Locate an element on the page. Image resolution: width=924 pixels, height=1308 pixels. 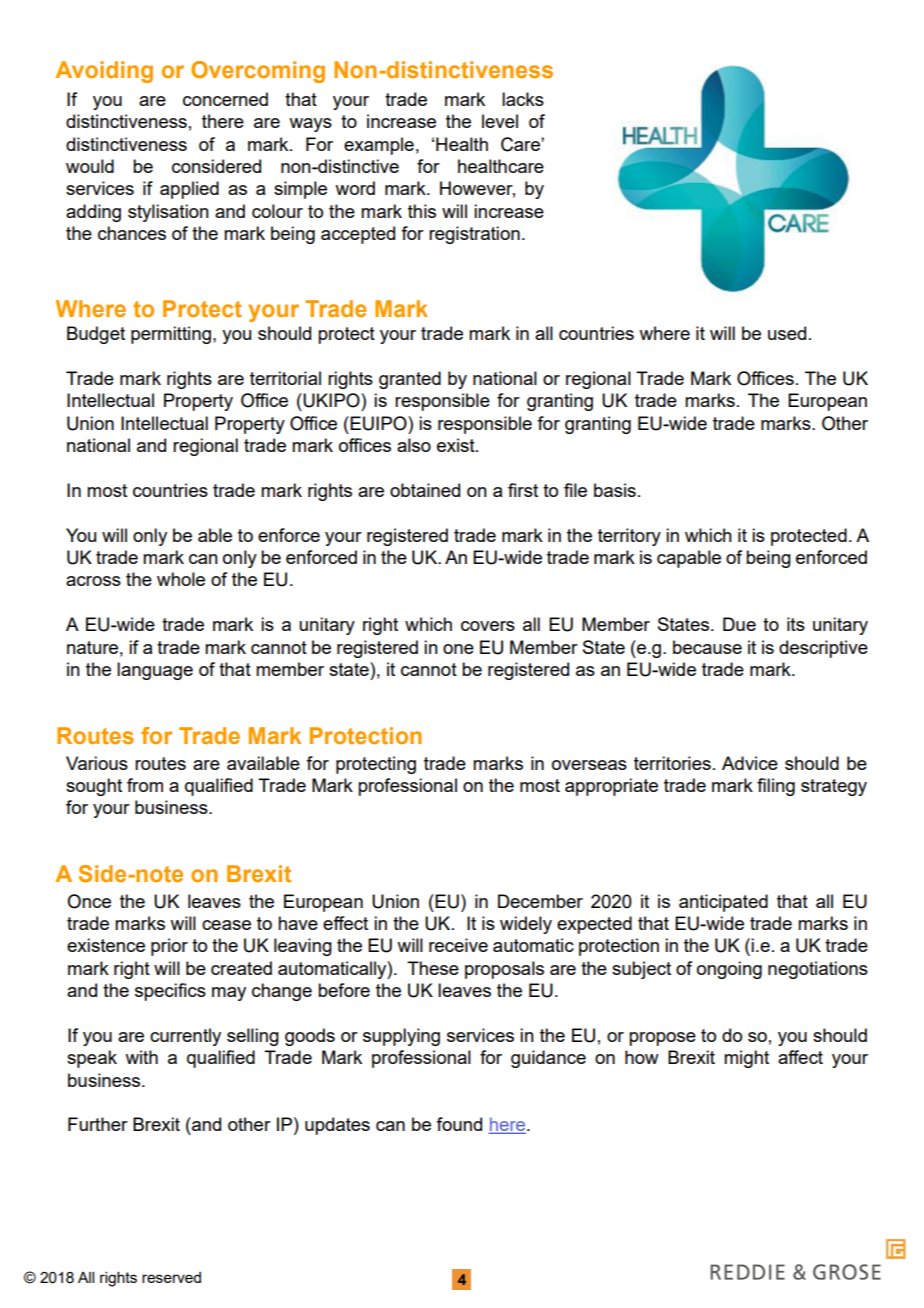
reserved is located at coordinates (171, 1277).
